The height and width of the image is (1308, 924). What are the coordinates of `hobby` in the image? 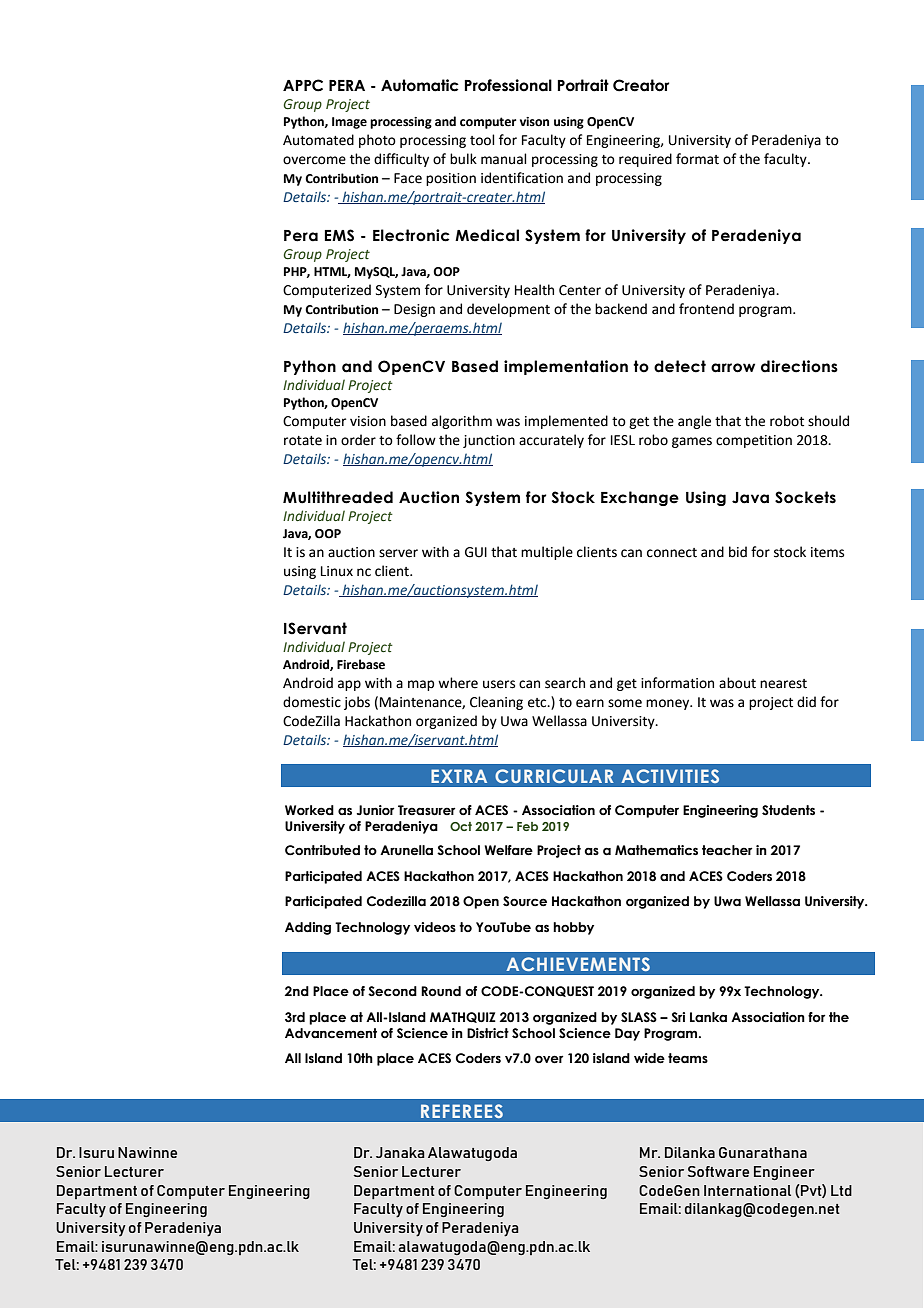 It's located at (573, 928).
